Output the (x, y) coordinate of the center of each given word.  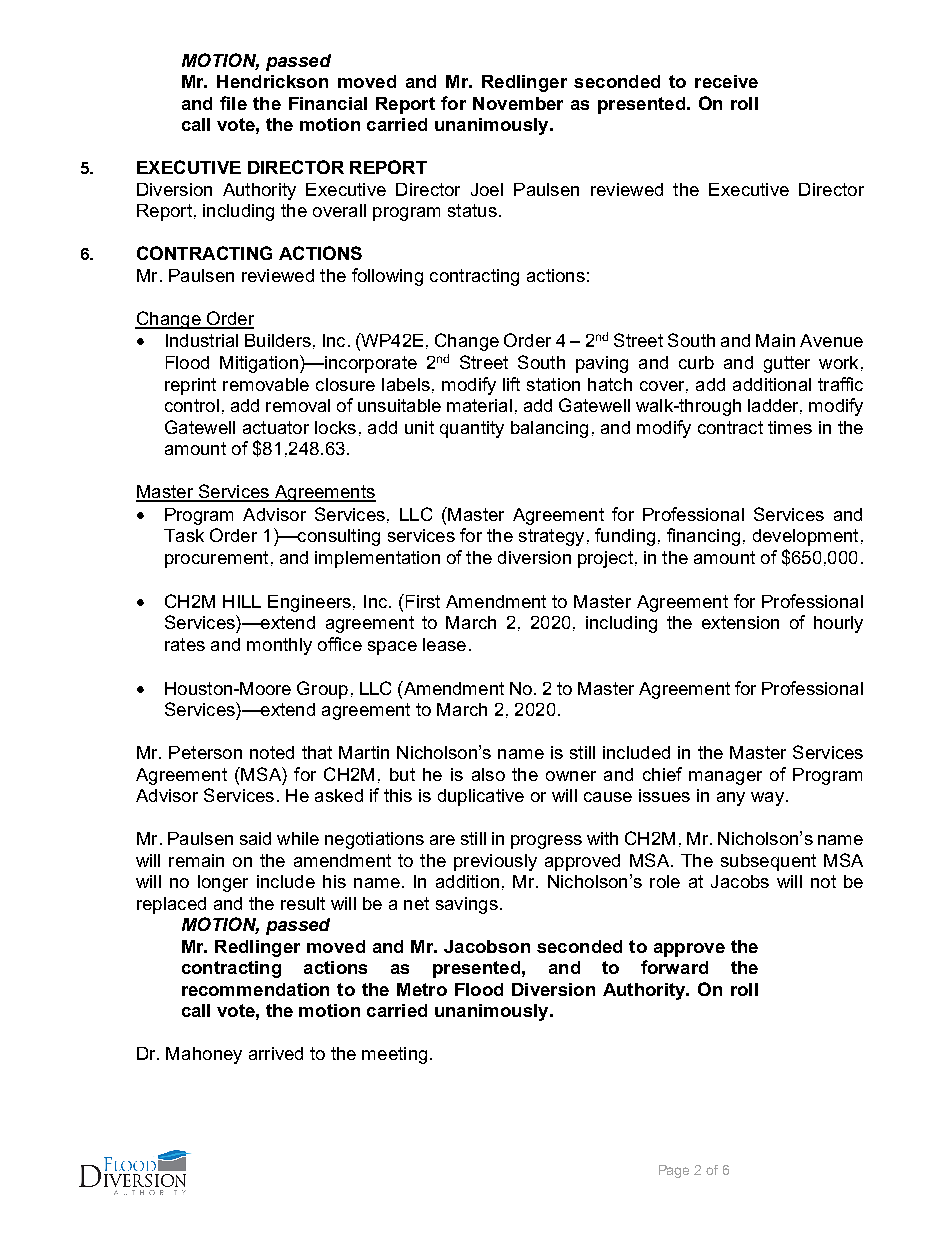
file (233, 103)
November (518, 103)
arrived (276, 1053)
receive (726, 81)
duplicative (481, 797)
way (767, 799)
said (255, 838)
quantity (472, 429)
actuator (276, 427)
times (790, 427)
